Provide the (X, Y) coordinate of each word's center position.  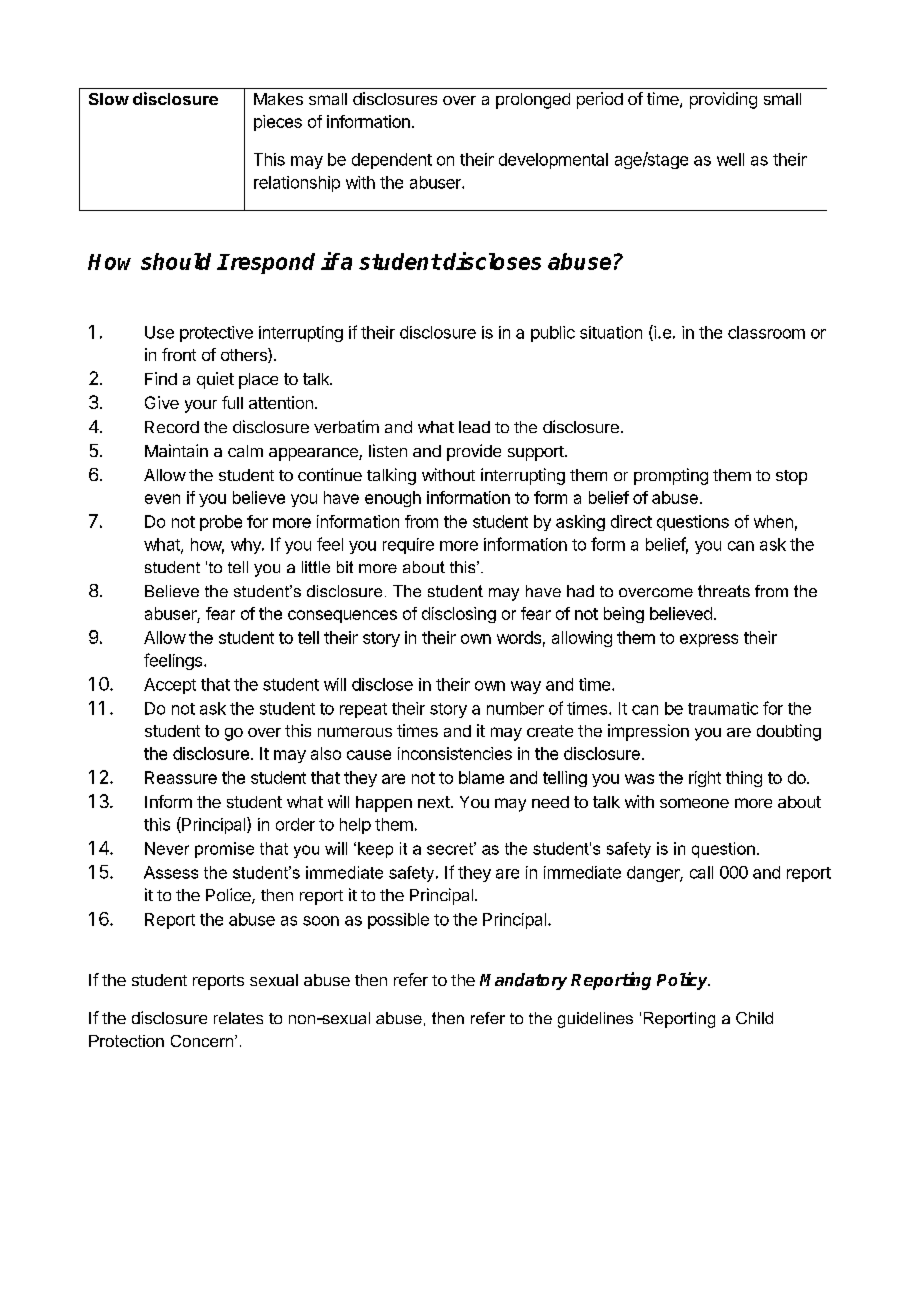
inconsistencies (455, 753)
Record (172, 427)
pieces (278, 123)
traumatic (723, 708)
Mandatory (523, 981)
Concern (203, 1041)
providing (723, 100)
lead (474, 427)
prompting (671, 476)
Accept (170, 686)
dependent (392, 161)
